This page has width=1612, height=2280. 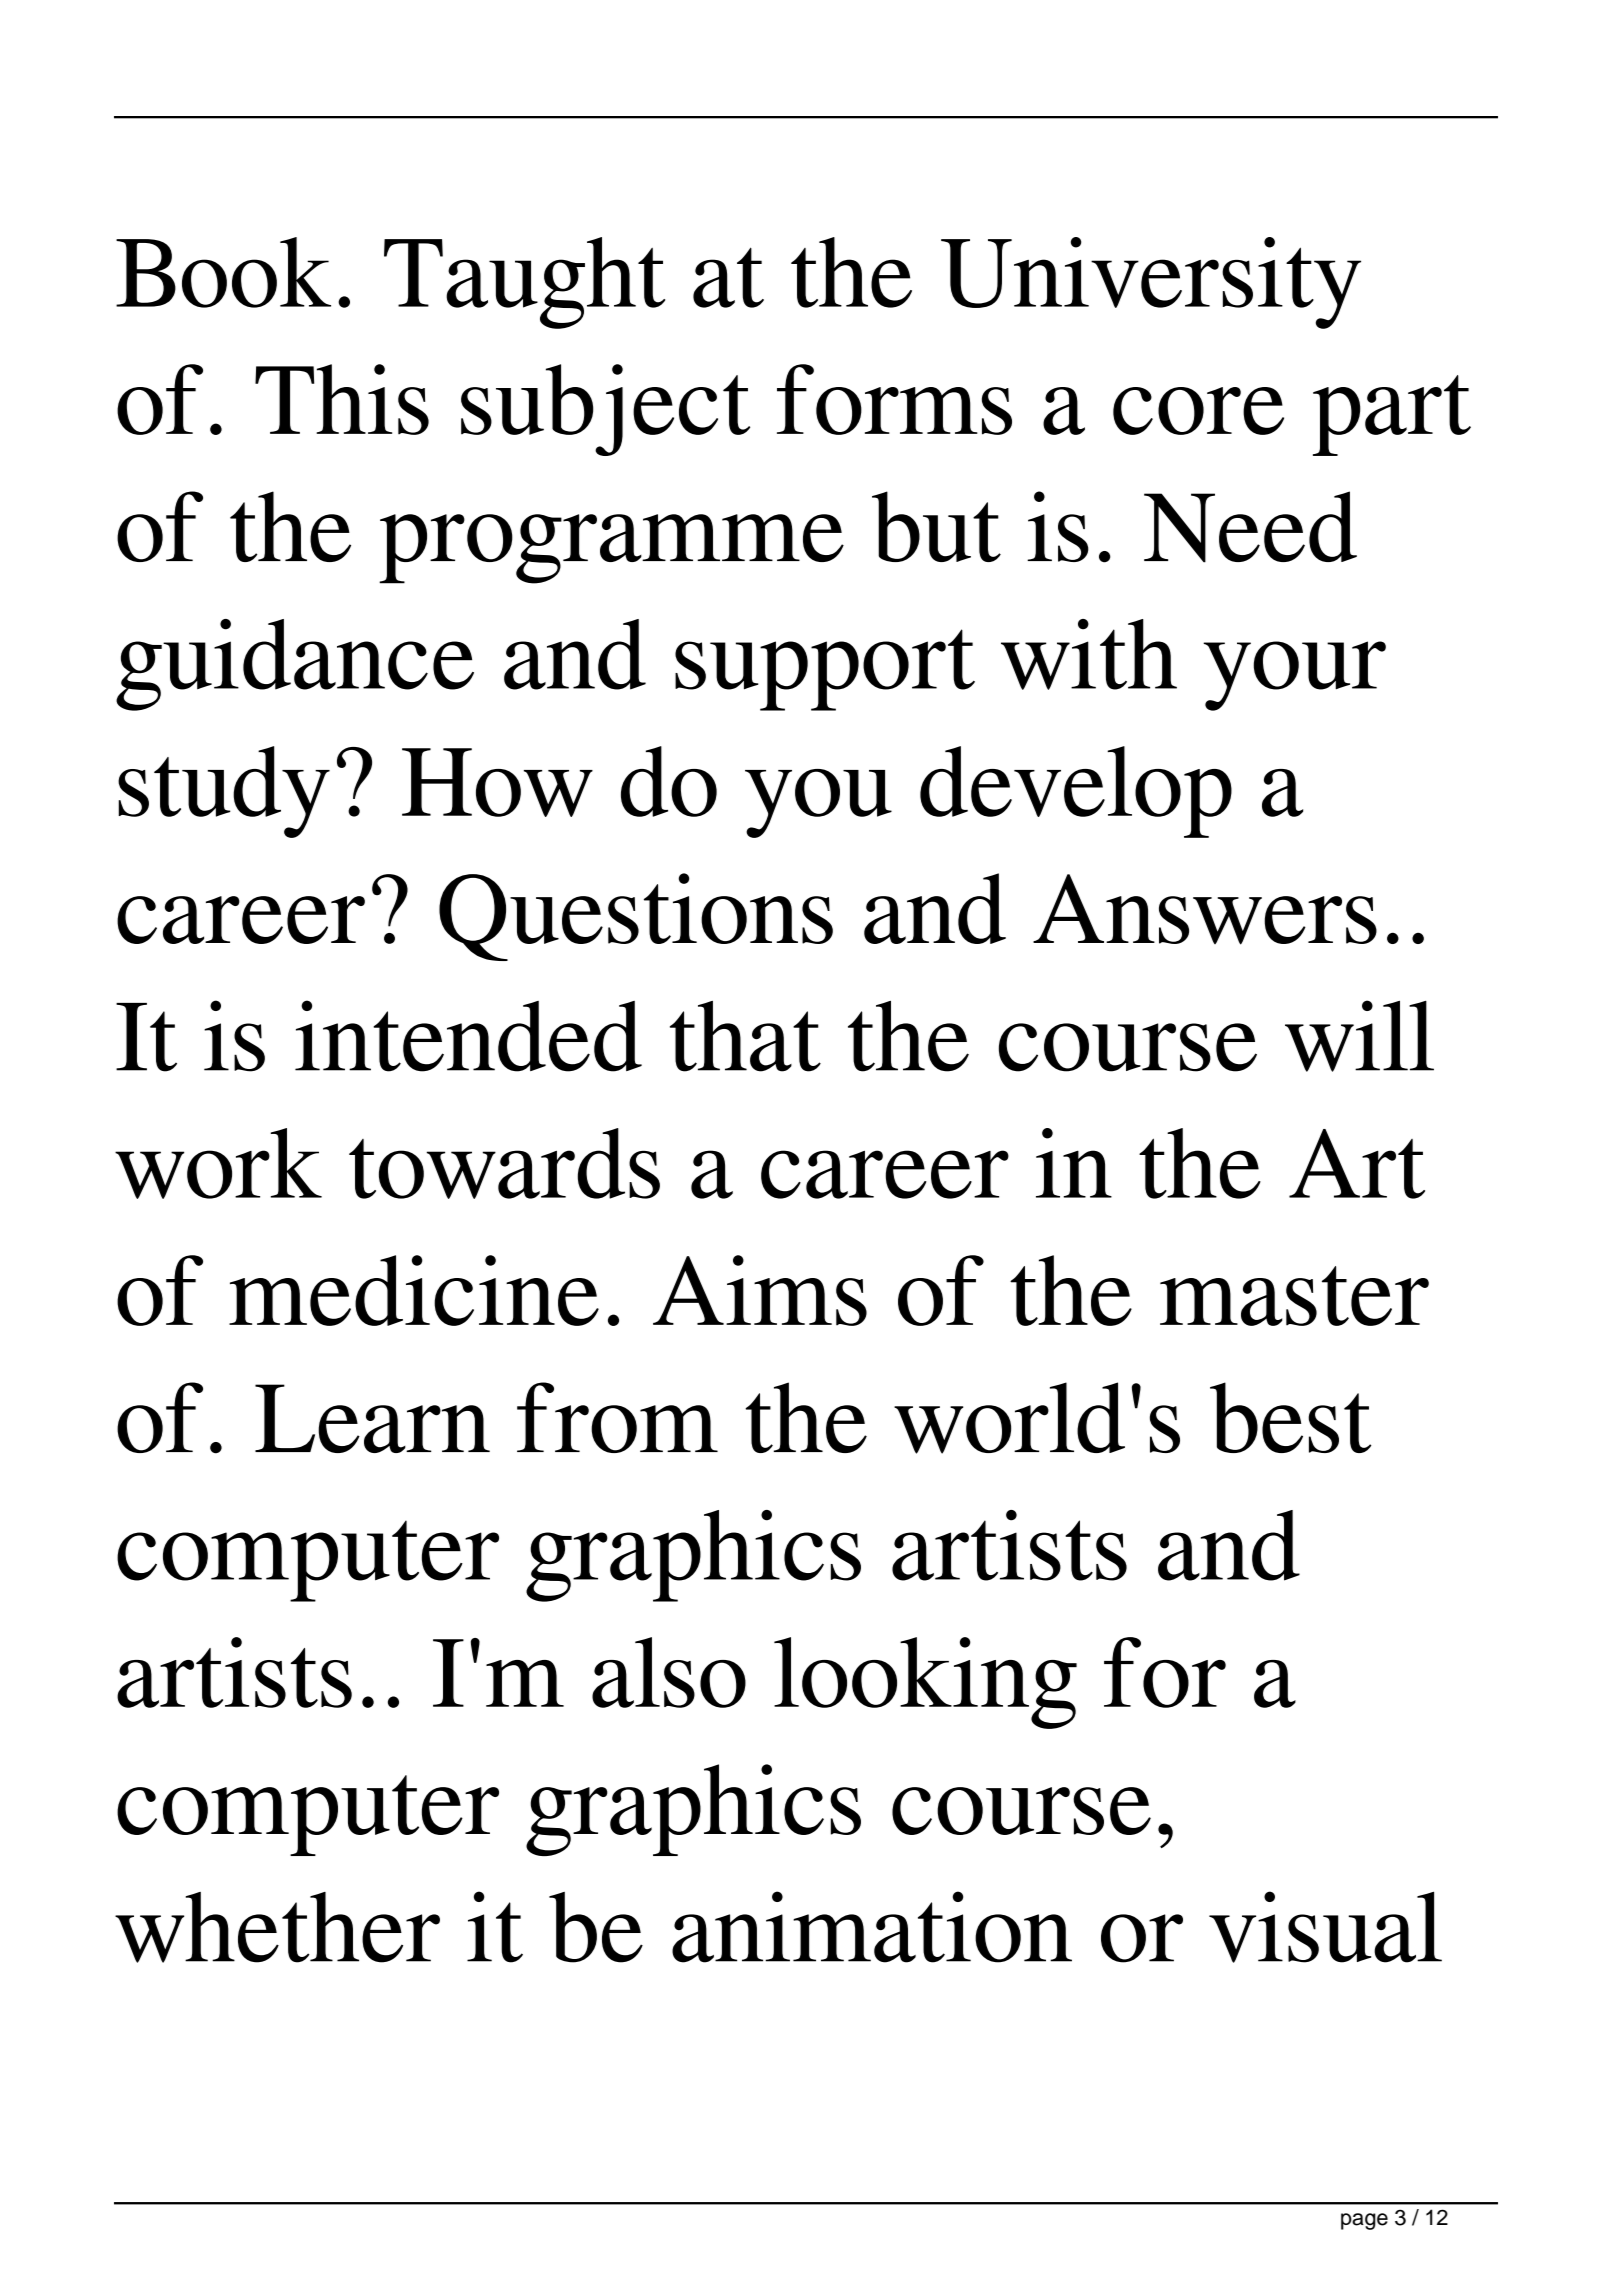 I want to click on forms, so click(x=894, y=399).
